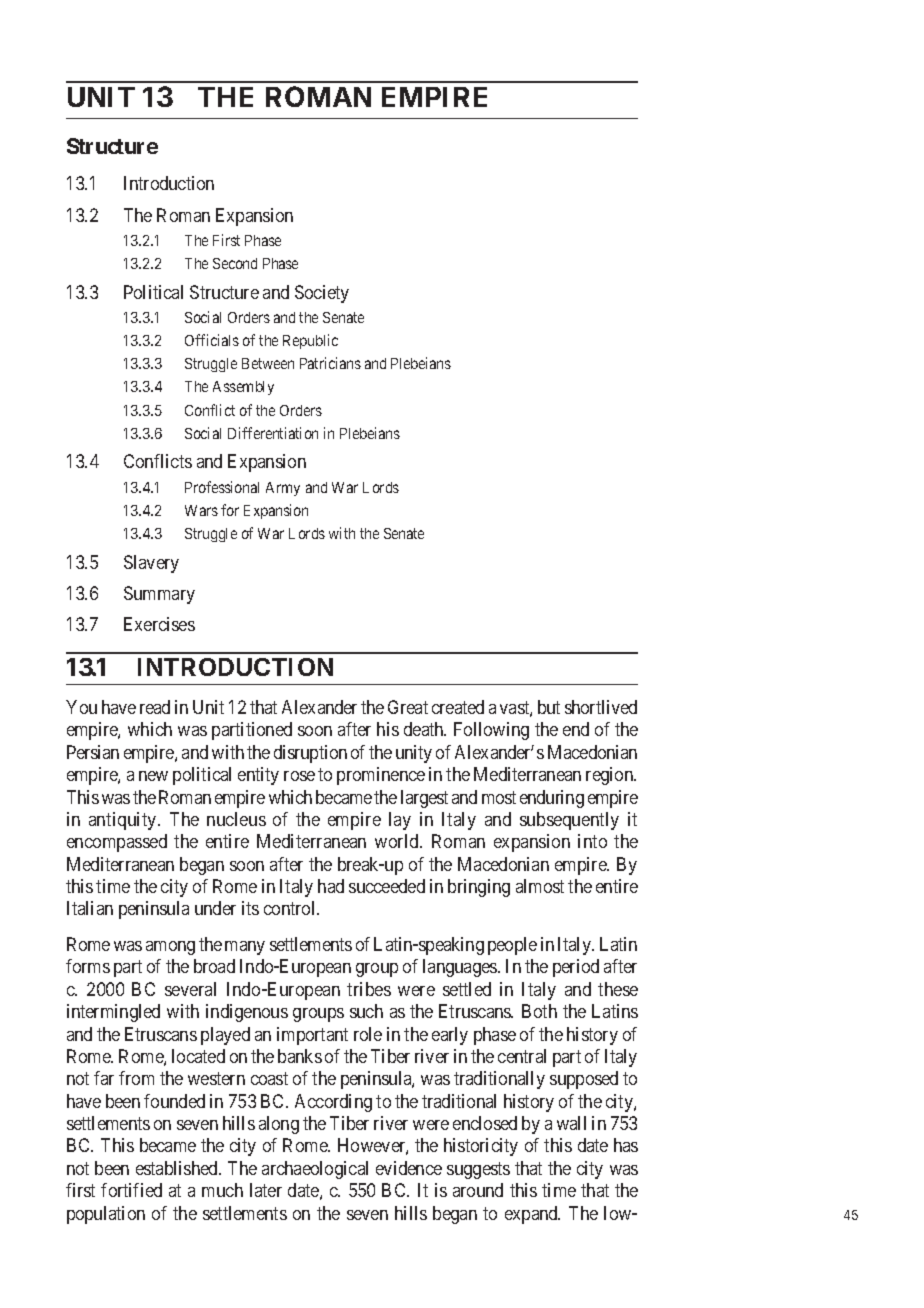 Image resolution: width=924 pixels, height=1308 pixels. Describe the element at coordinates (322, 294) in the screenshot. I see `Society` at that location.
